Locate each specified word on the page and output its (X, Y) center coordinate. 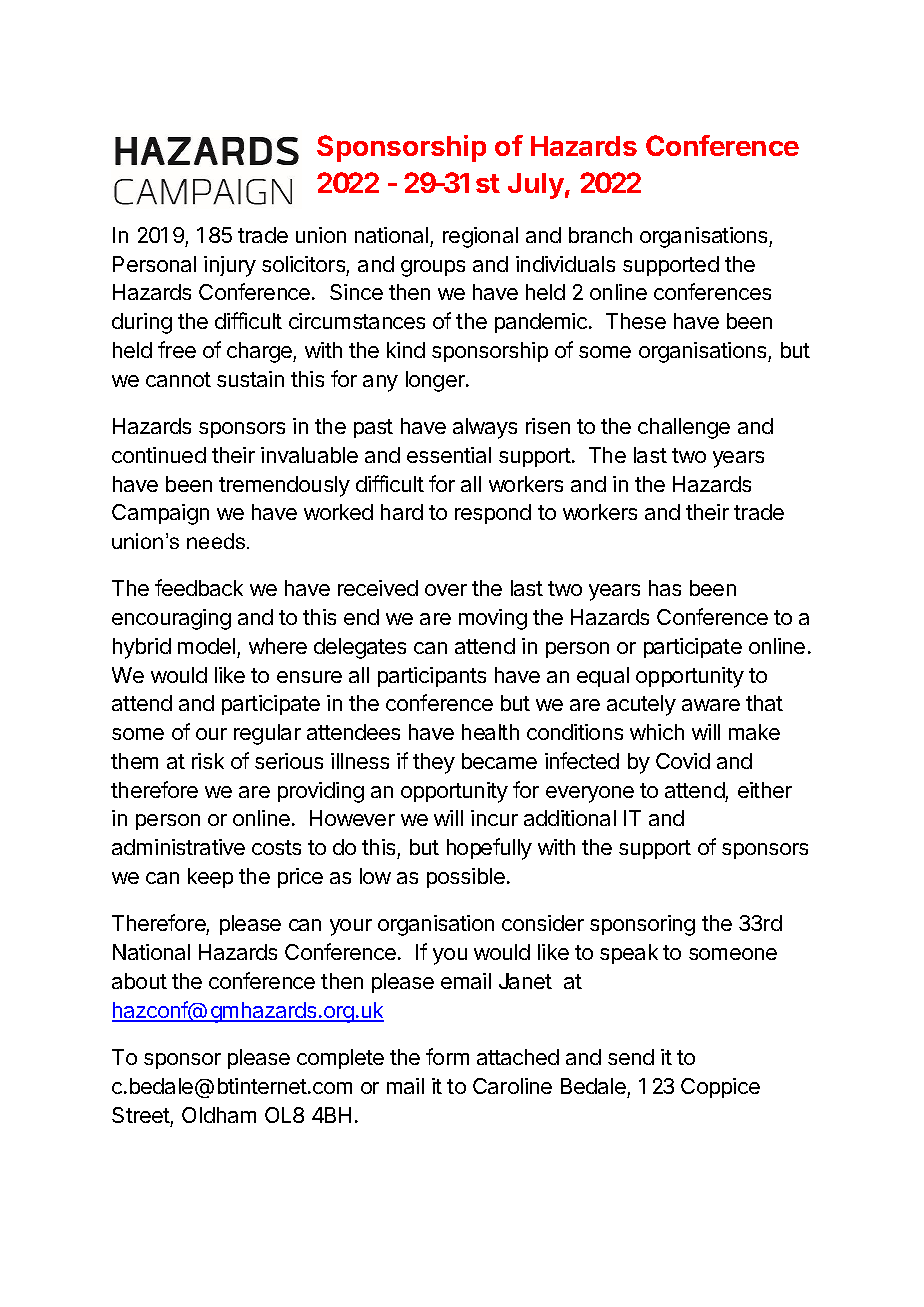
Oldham (219, 1115)
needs (217, 541)
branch (600, 235)
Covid (683, 761)
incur (494, 818)
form (447, 1056)
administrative (178, 847)
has (665, 588)
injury (230, 266)
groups (433, 268)
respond (493, 514)
